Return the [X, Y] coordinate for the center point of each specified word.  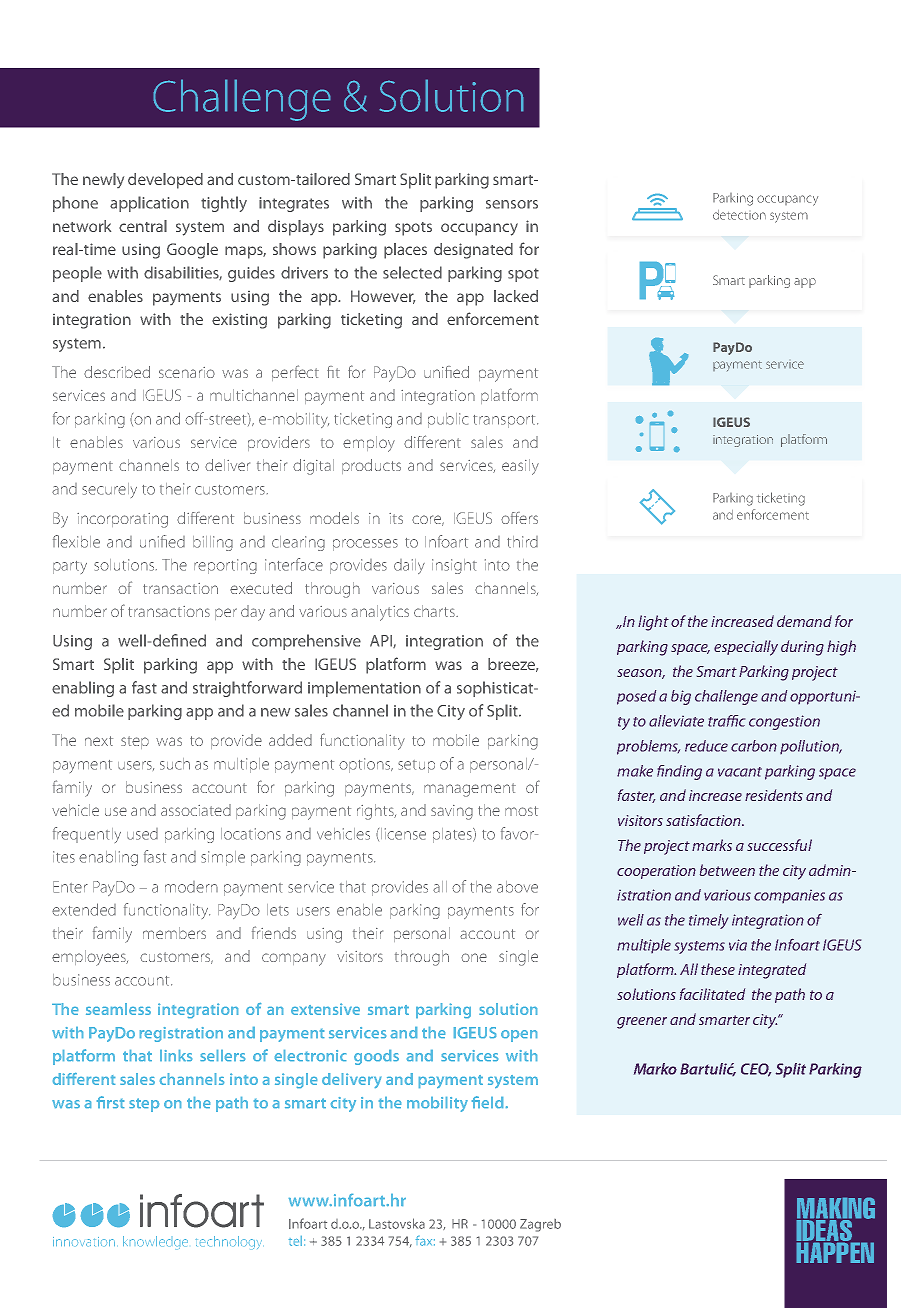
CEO [756, 1070]
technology [229, 1242]
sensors [512, 204]
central [143, 226]
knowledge [155, 1242]
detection [739, 215]
